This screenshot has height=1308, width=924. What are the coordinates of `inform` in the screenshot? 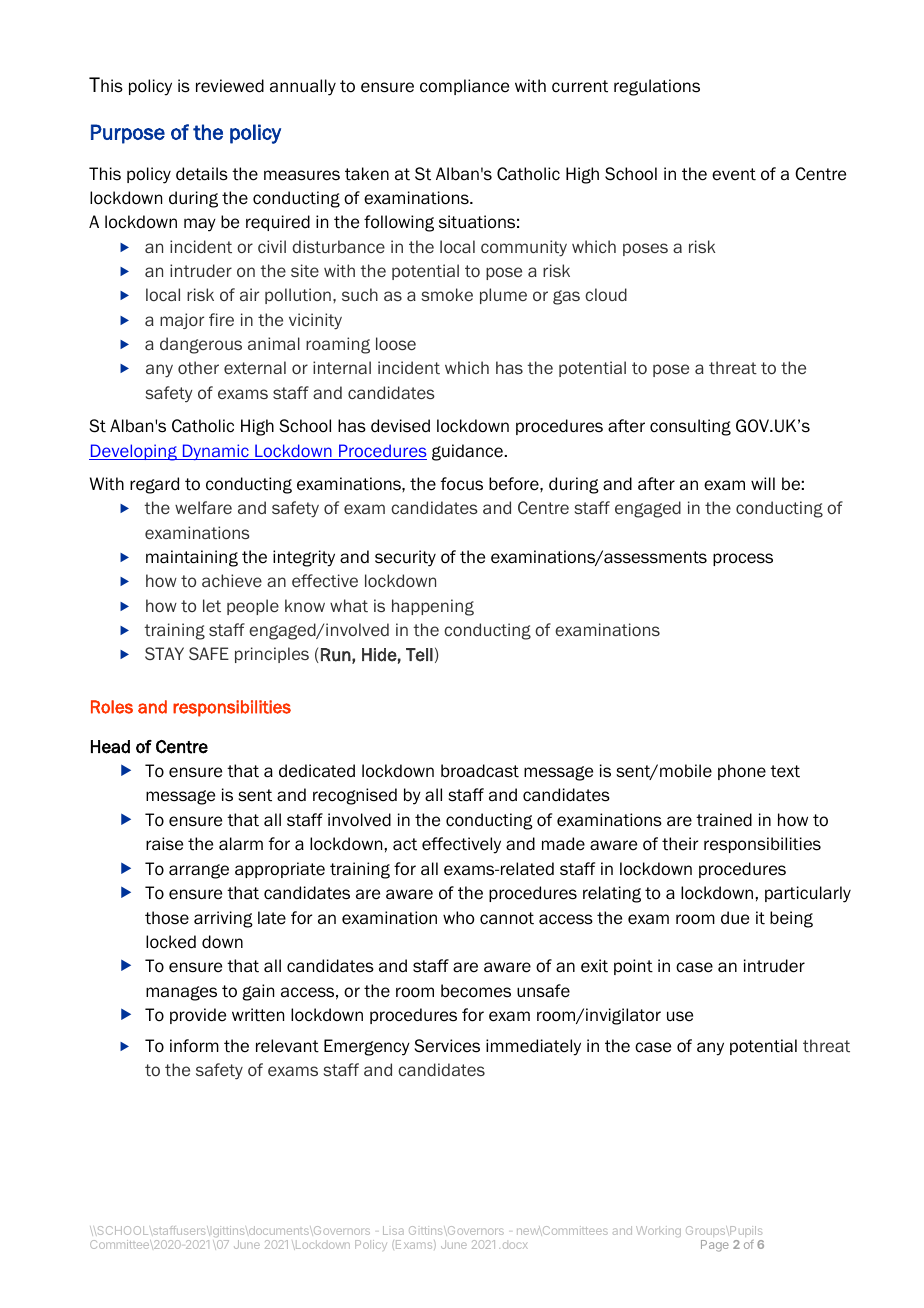 It's located at (194, 1046).
